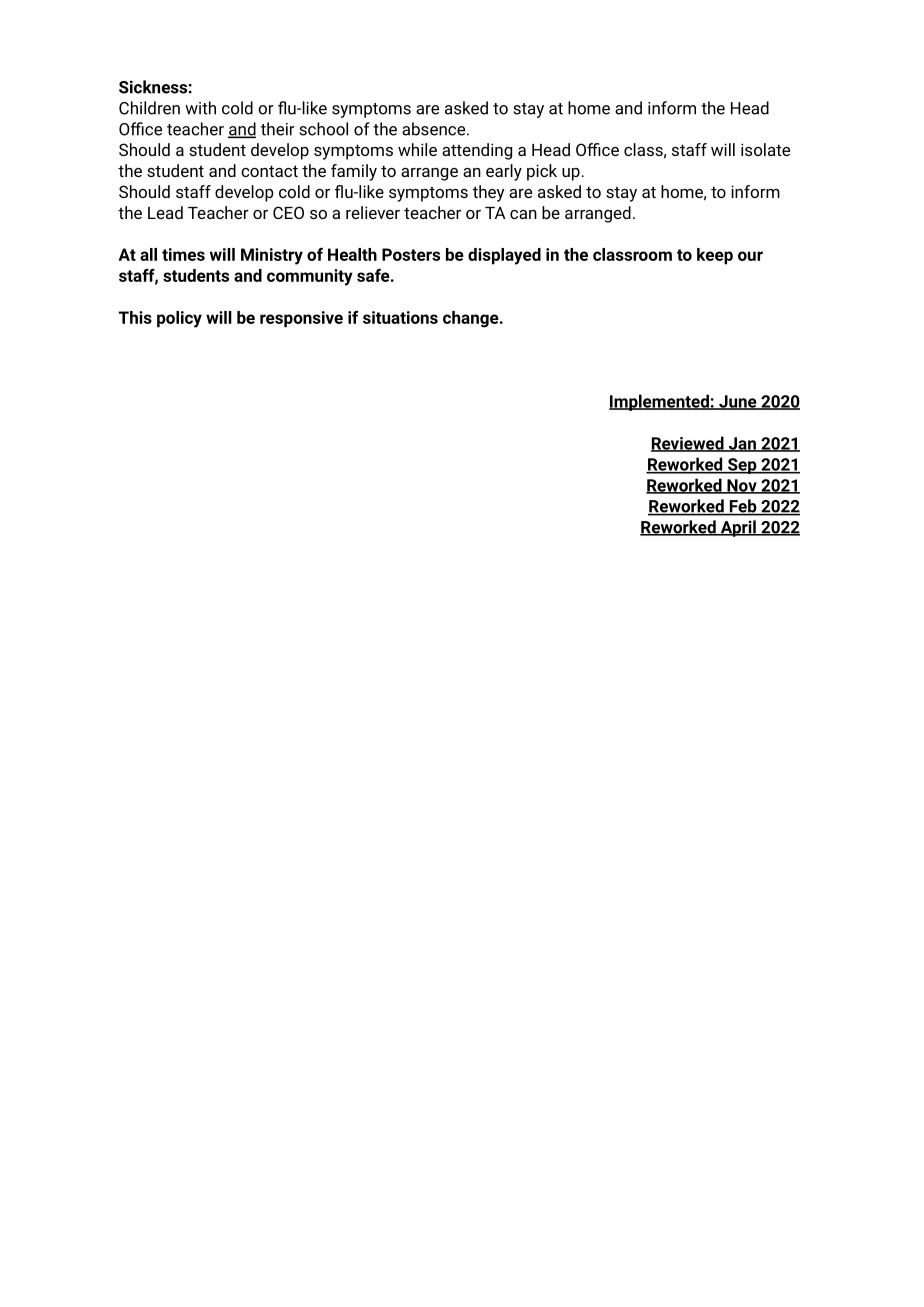  I want to click on policy, so click(179, 319).
